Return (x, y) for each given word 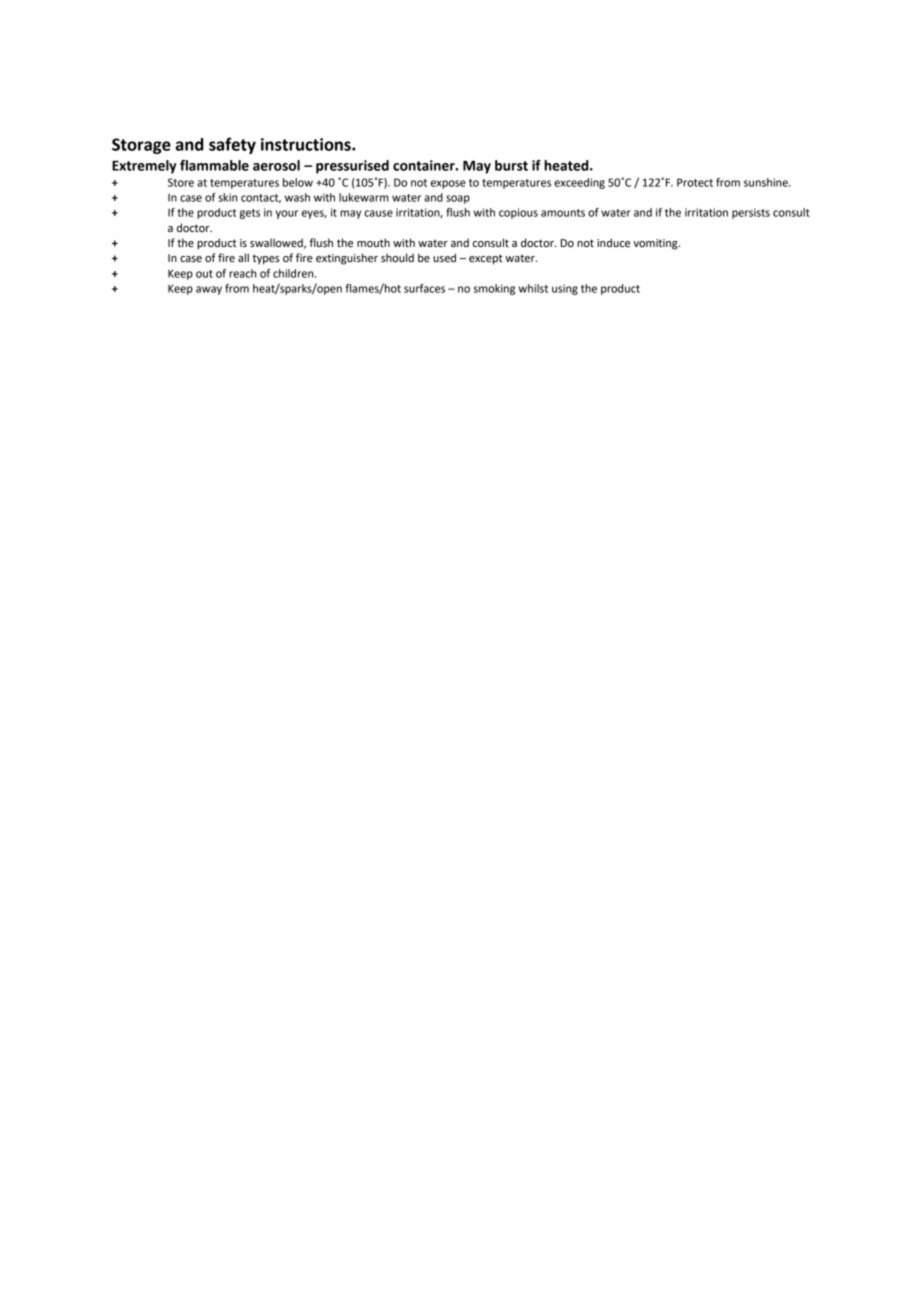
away (209, 290)
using (565, 289)
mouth (373, 242)
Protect (695, 182)
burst (511, 165)
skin (227, 197)
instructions (307, 144)
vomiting (656, 244)
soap (458, 199)
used (444, 257)
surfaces (424, 288)
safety (232, 145)
